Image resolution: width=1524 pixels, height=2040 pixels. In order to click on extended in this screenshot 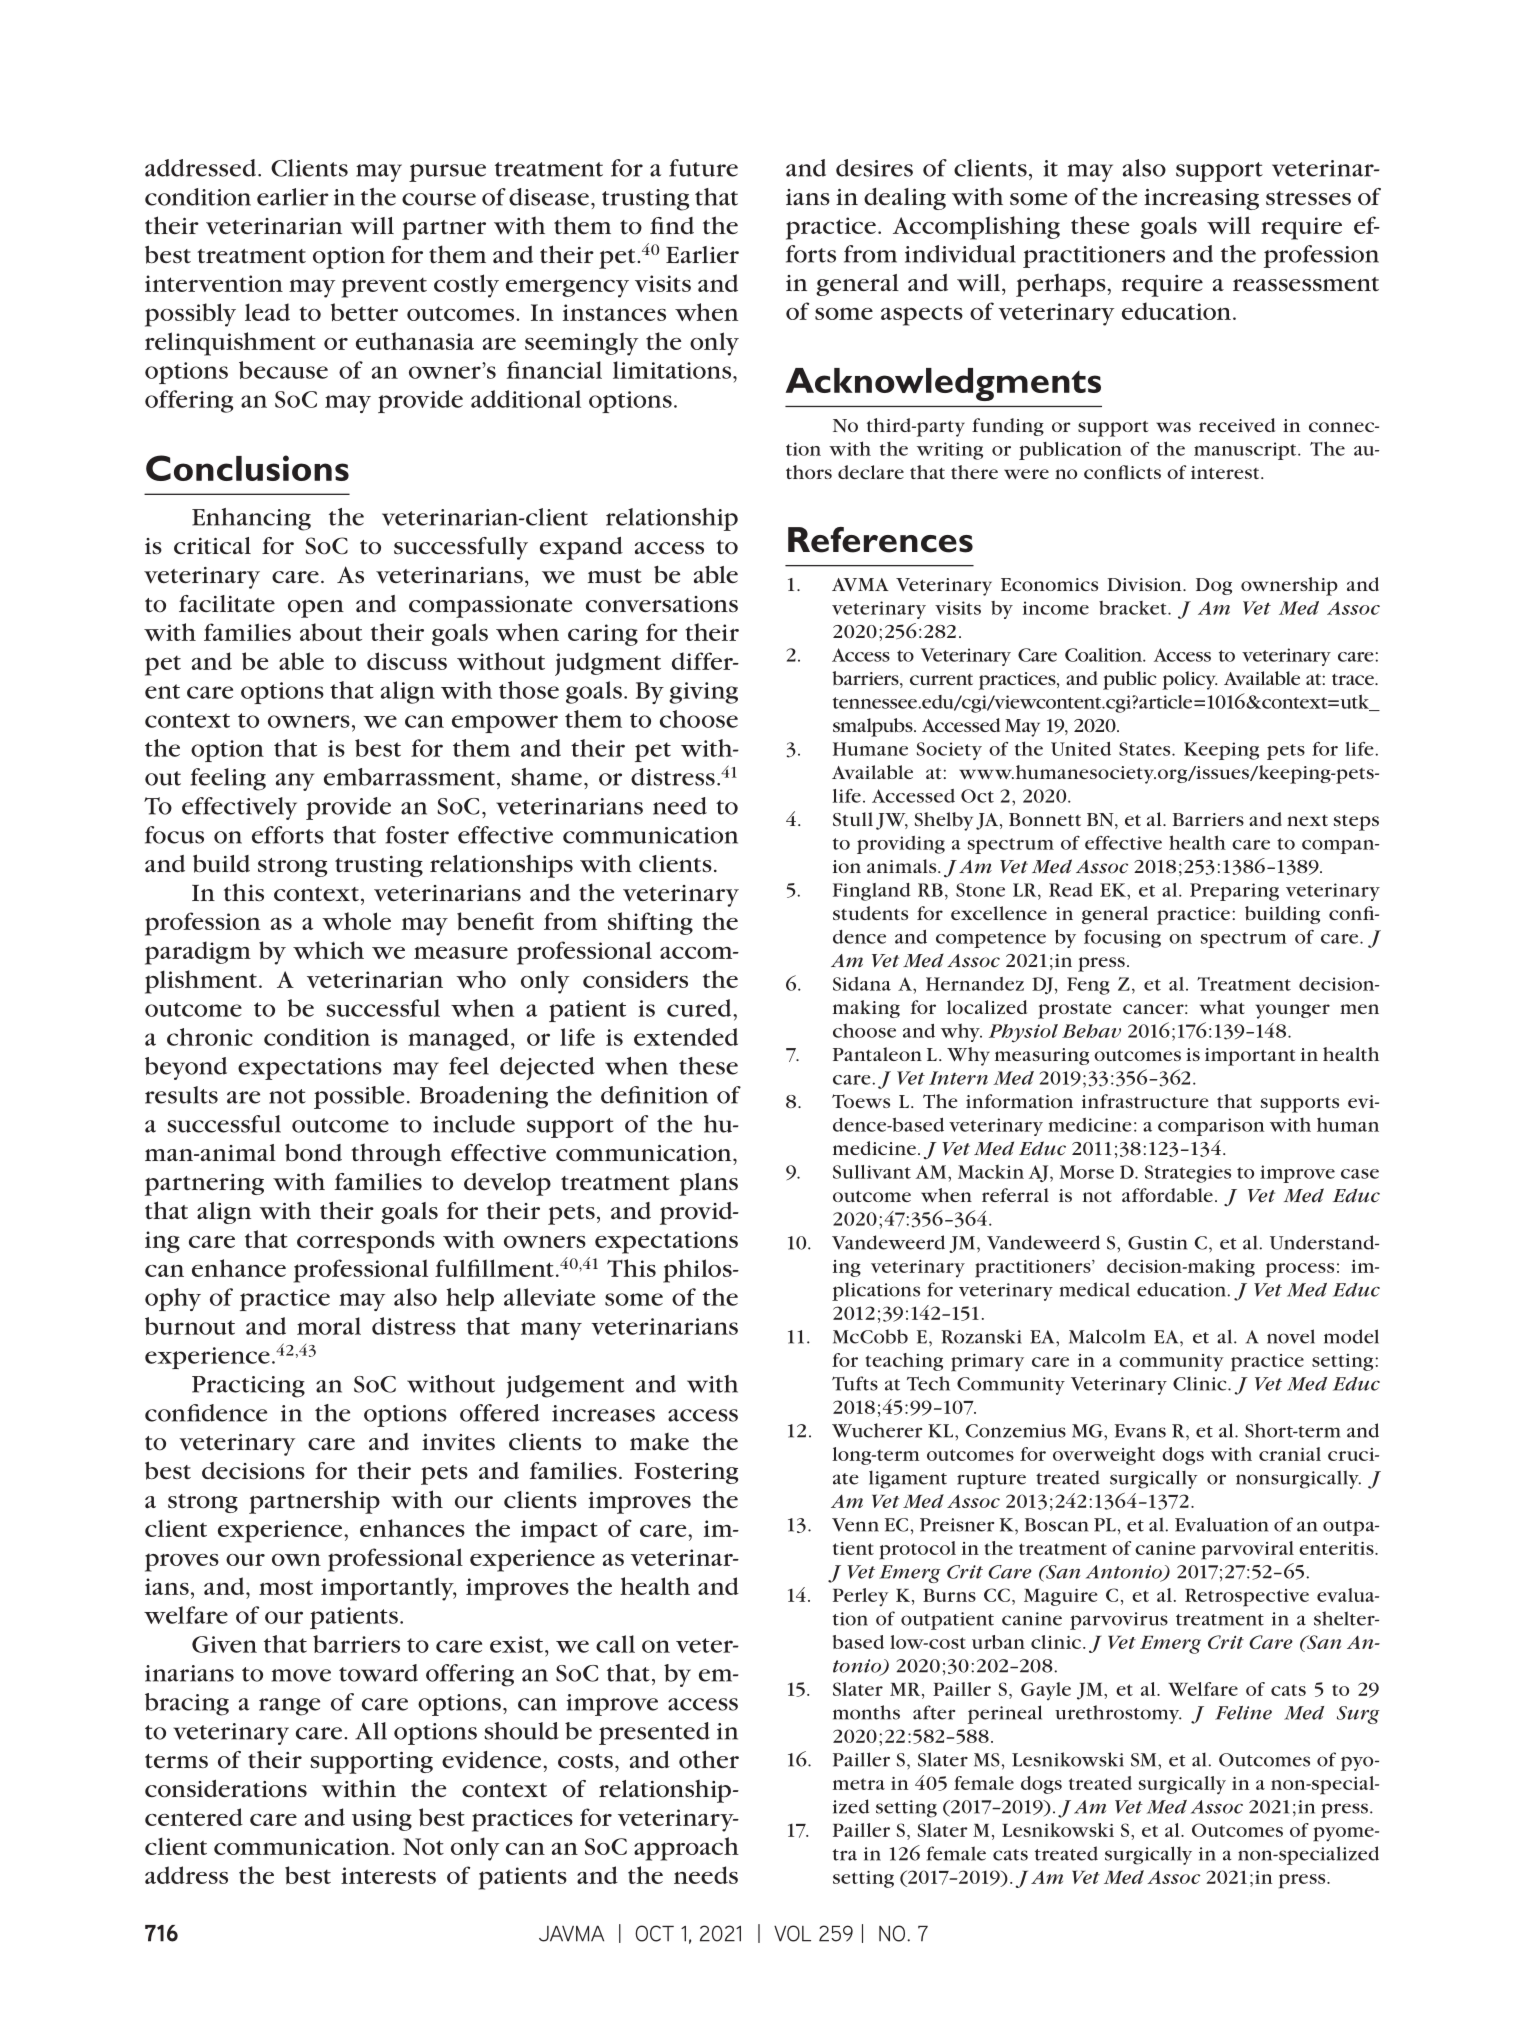, I will do `click(686, 1037)`.
